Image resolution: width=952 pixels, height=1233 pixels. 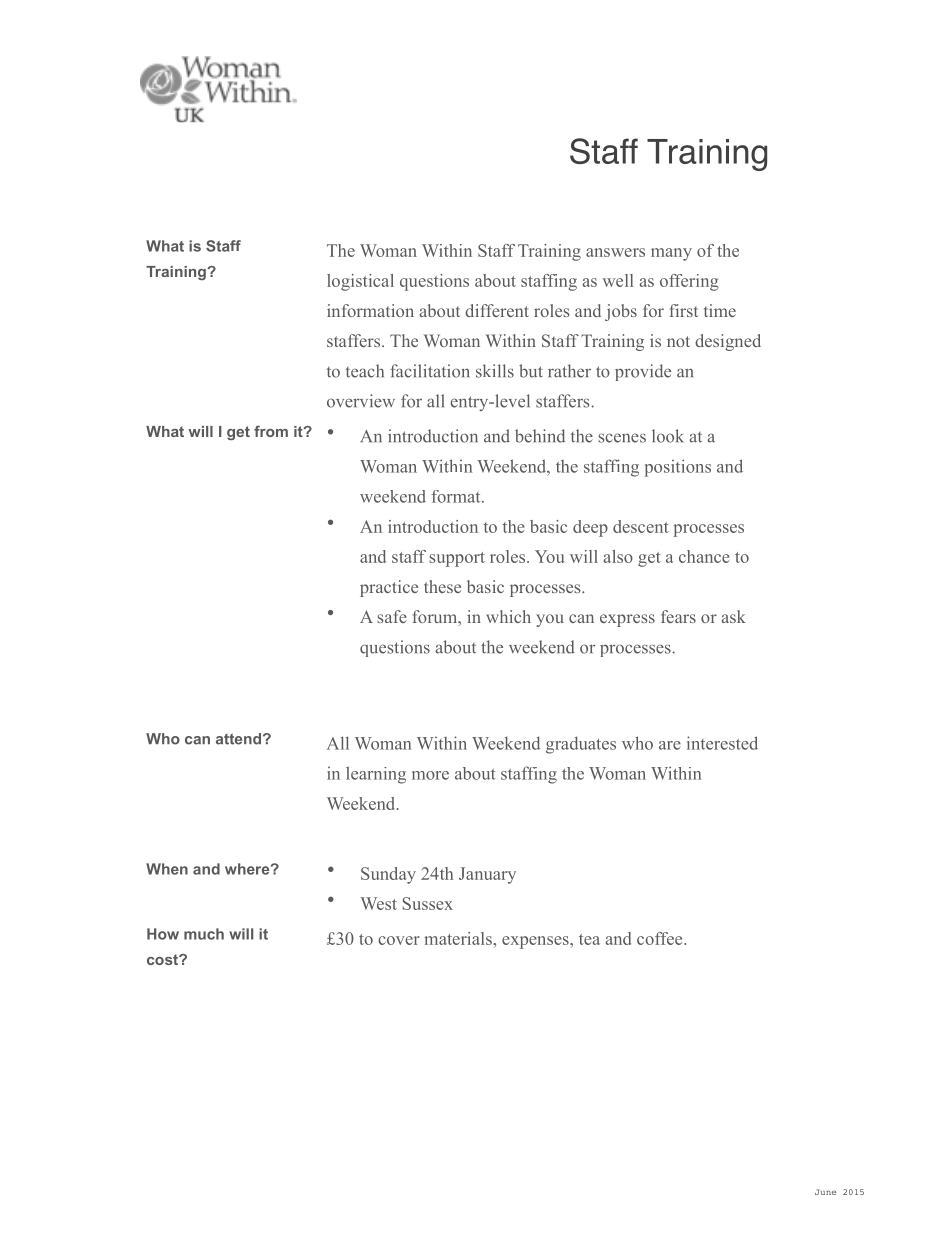 What do you see at coordinates (360, 282) in the document?
I see `logistical` at bounding box center [360, 282].
